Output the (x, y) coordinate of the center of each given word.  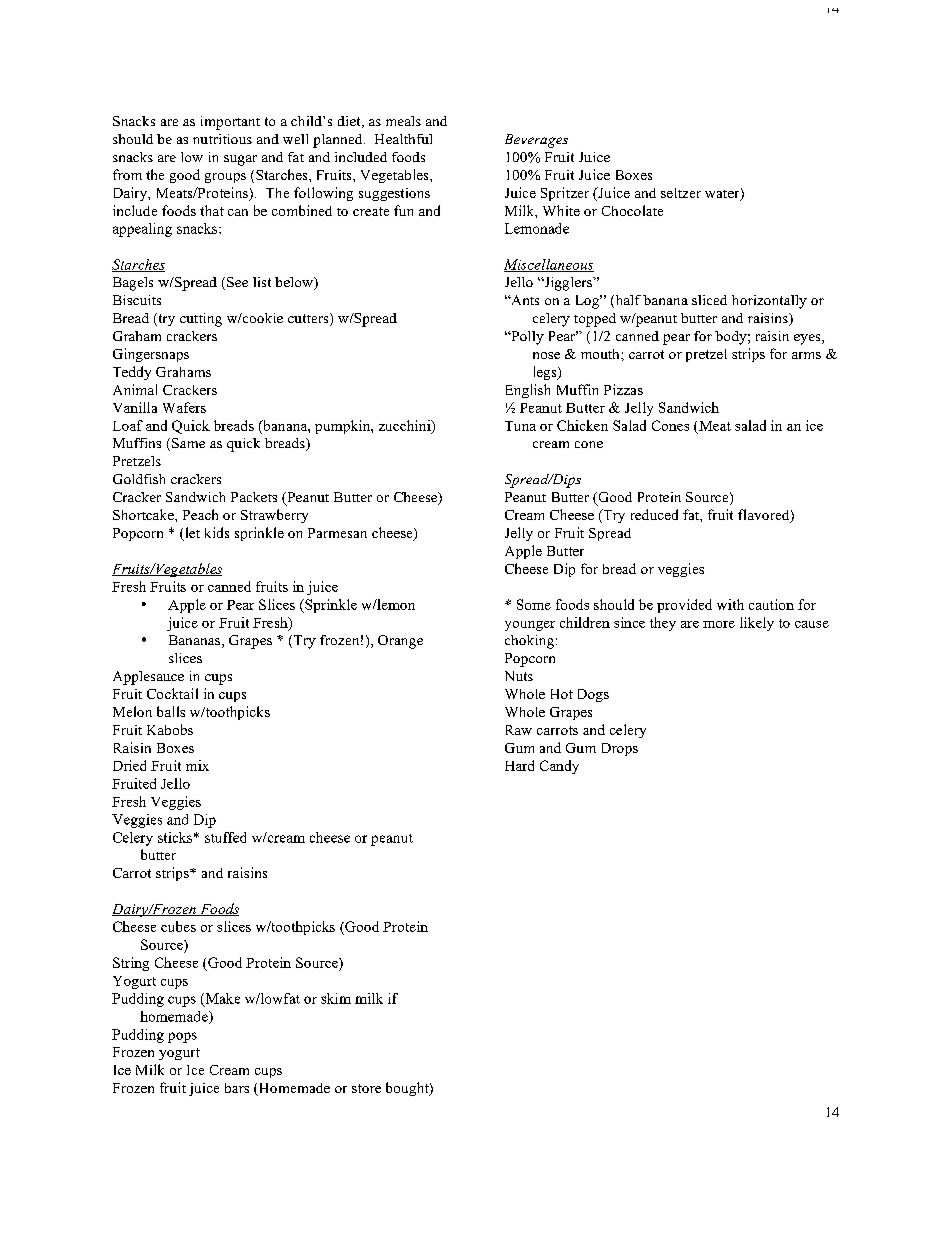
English (528, 391)
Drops (620, 749)
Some (534, 604)
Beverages (536, 141)
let (191, 534)
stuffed (225, 837)
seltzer (681, 193)
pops (182, 1037)
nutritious (222, 139)
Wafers (184, 407)
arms (806, 355)
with (730, 604)
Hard (519, 765)
